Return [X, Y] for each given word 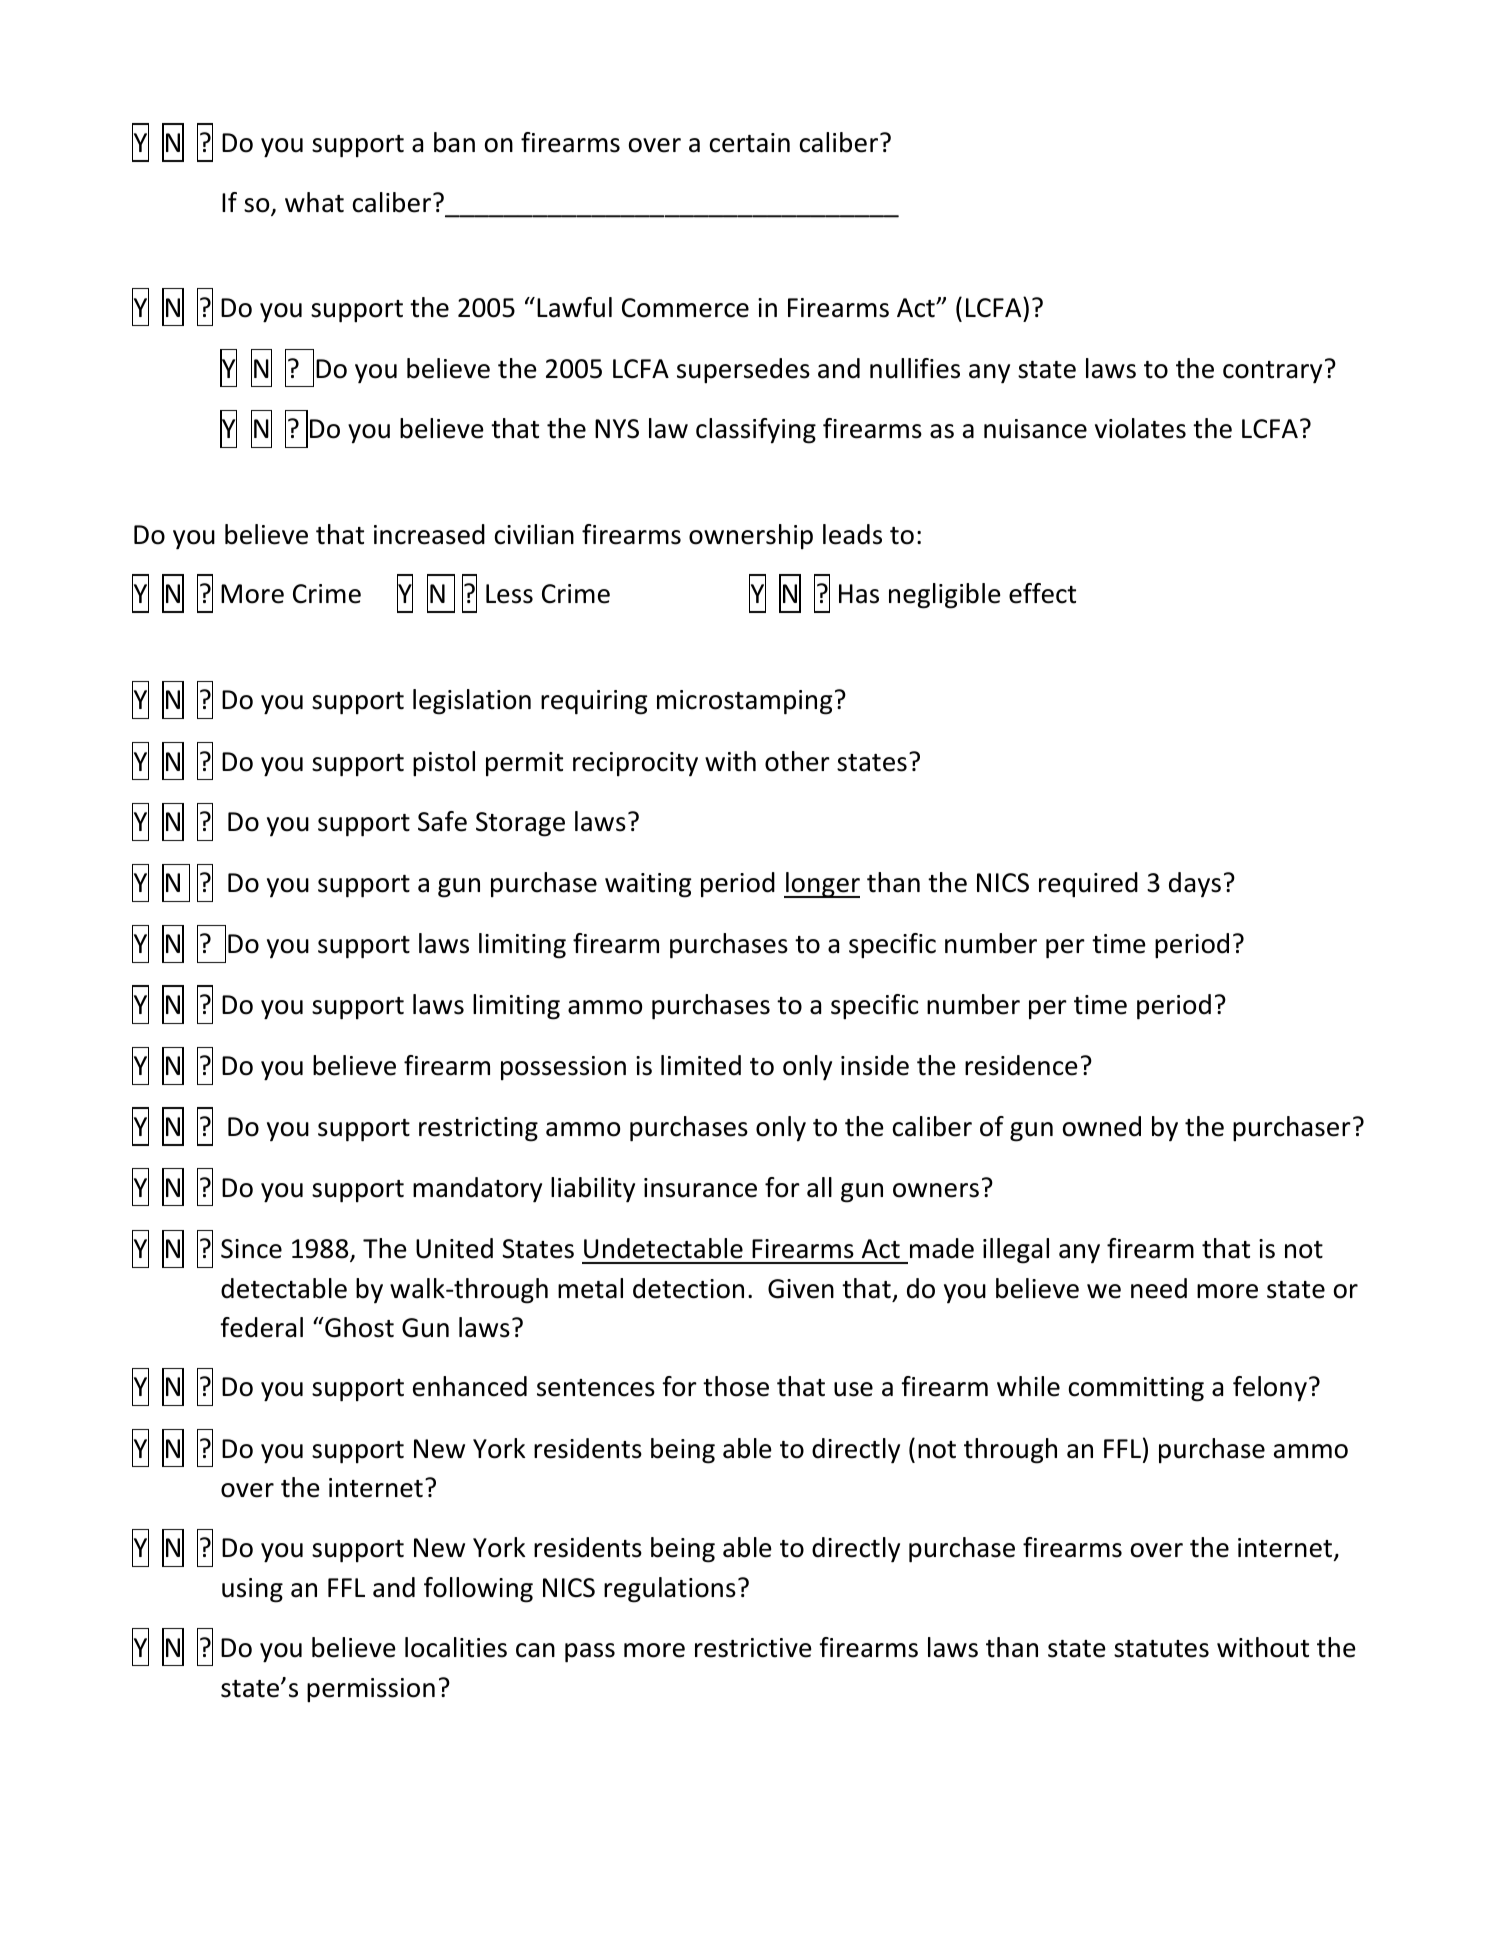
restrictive [753, 1648]
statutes [1161, 1649]
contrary [1272, 372]
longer [822, 885]
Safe [442, 821]
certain [750, 143]
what [314, 202]
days [1195, 885]
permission [371, 1690]
